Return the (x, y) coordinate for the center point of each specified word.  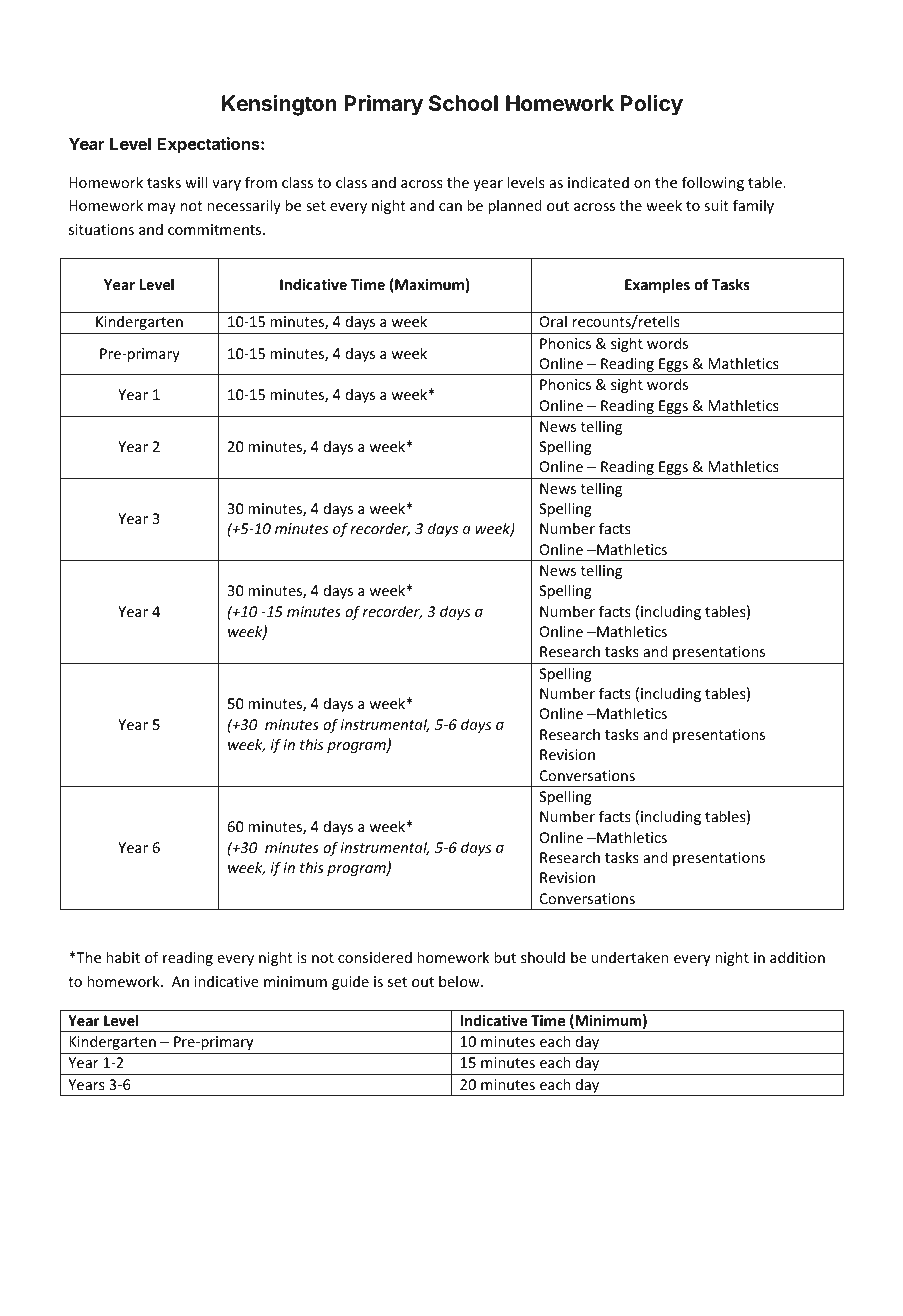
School (463, 103)
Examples (657, 285)
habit (123, 957)
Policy (652, 105)
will (196, 182)
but (505, 957)
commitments (216, 229)
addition (797, 957)
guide (350, 982)
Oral (553, 321)
